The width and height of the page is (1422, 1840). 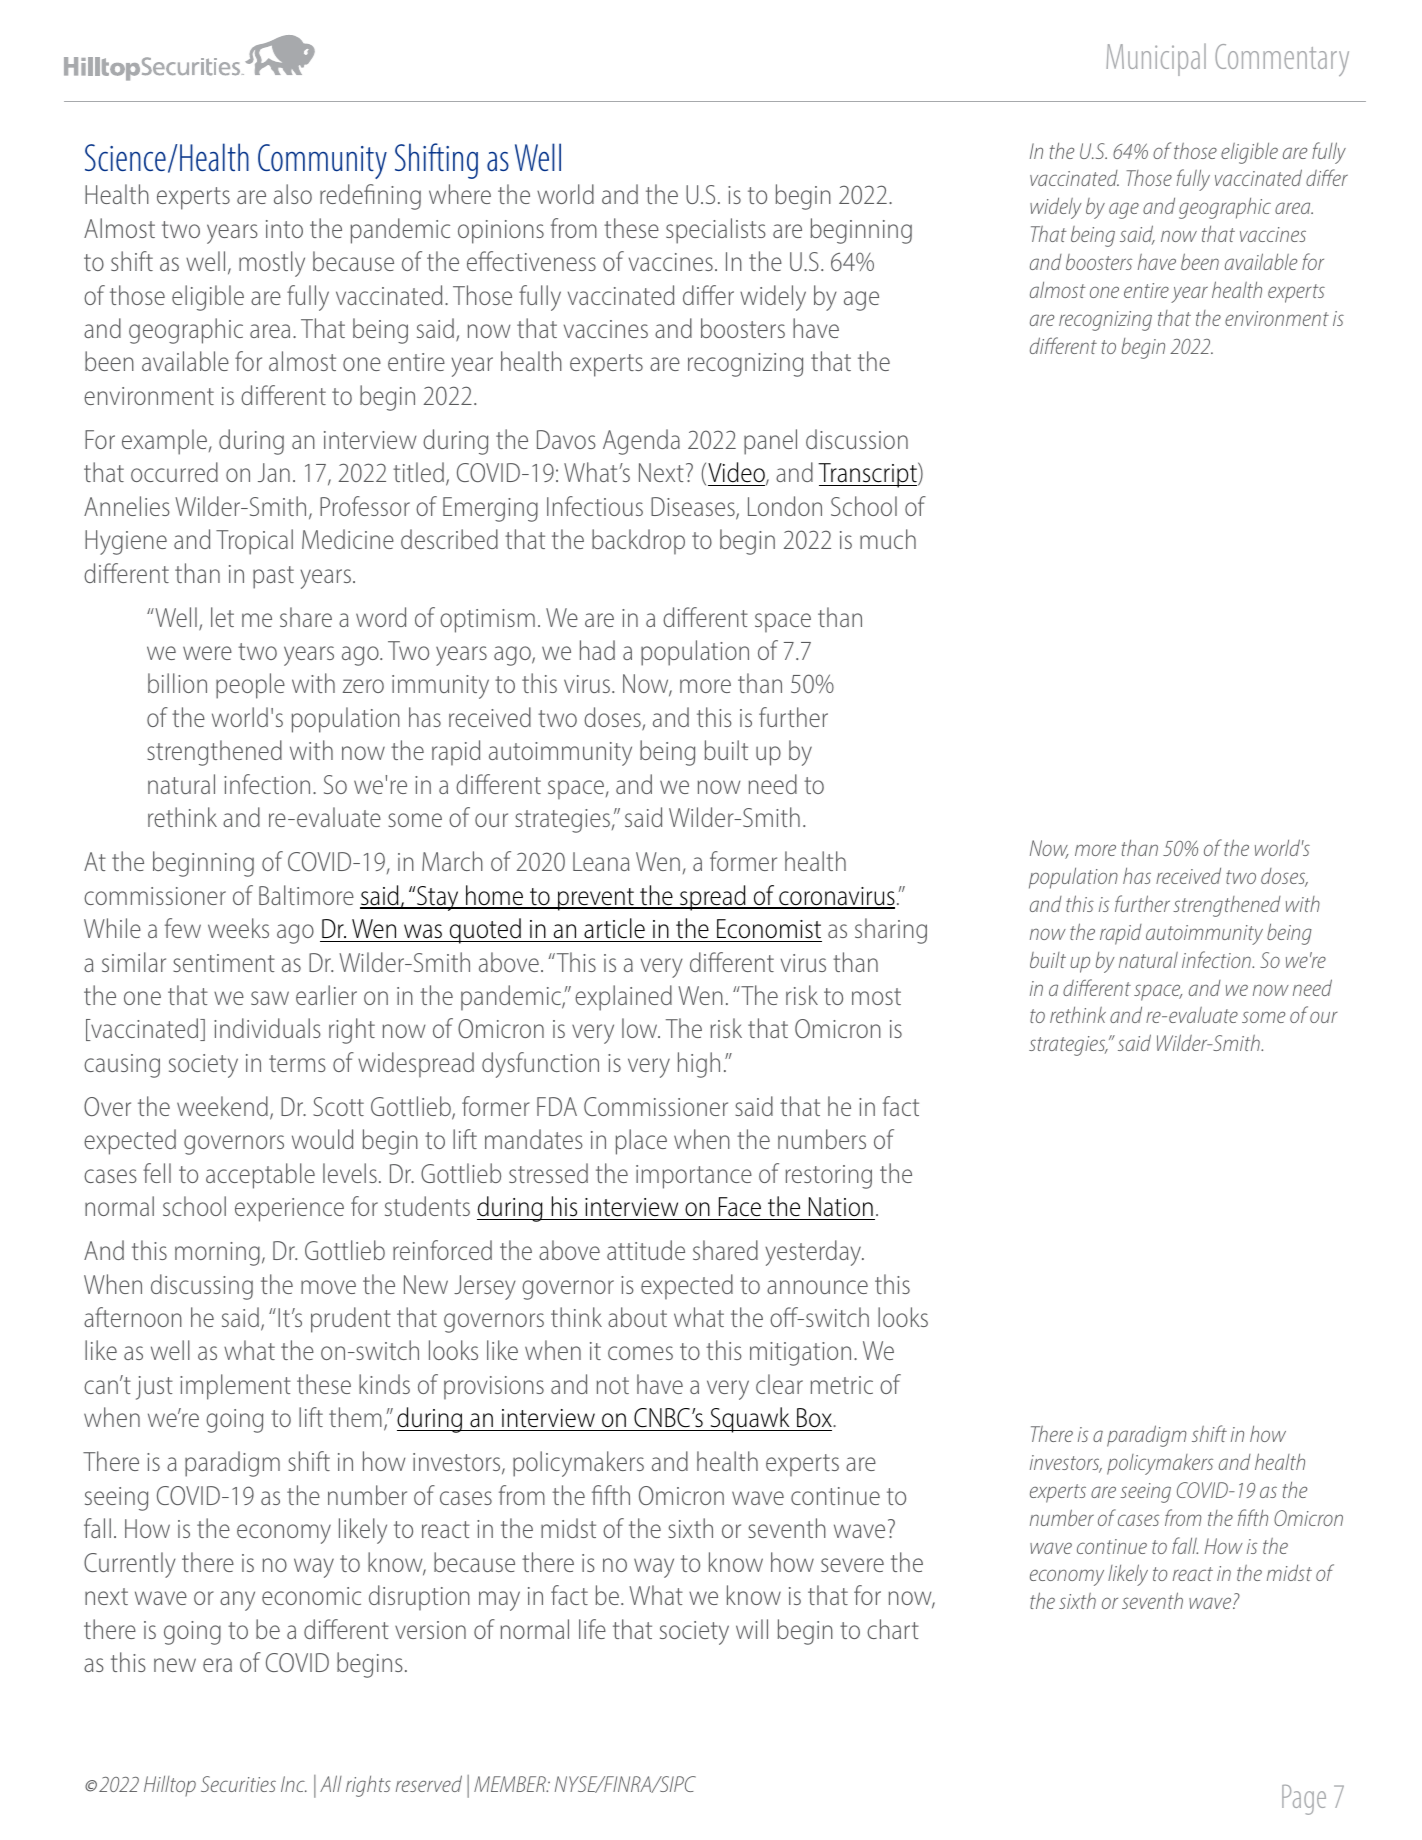 I want to click on weeks, so click(x=238, y=928).
